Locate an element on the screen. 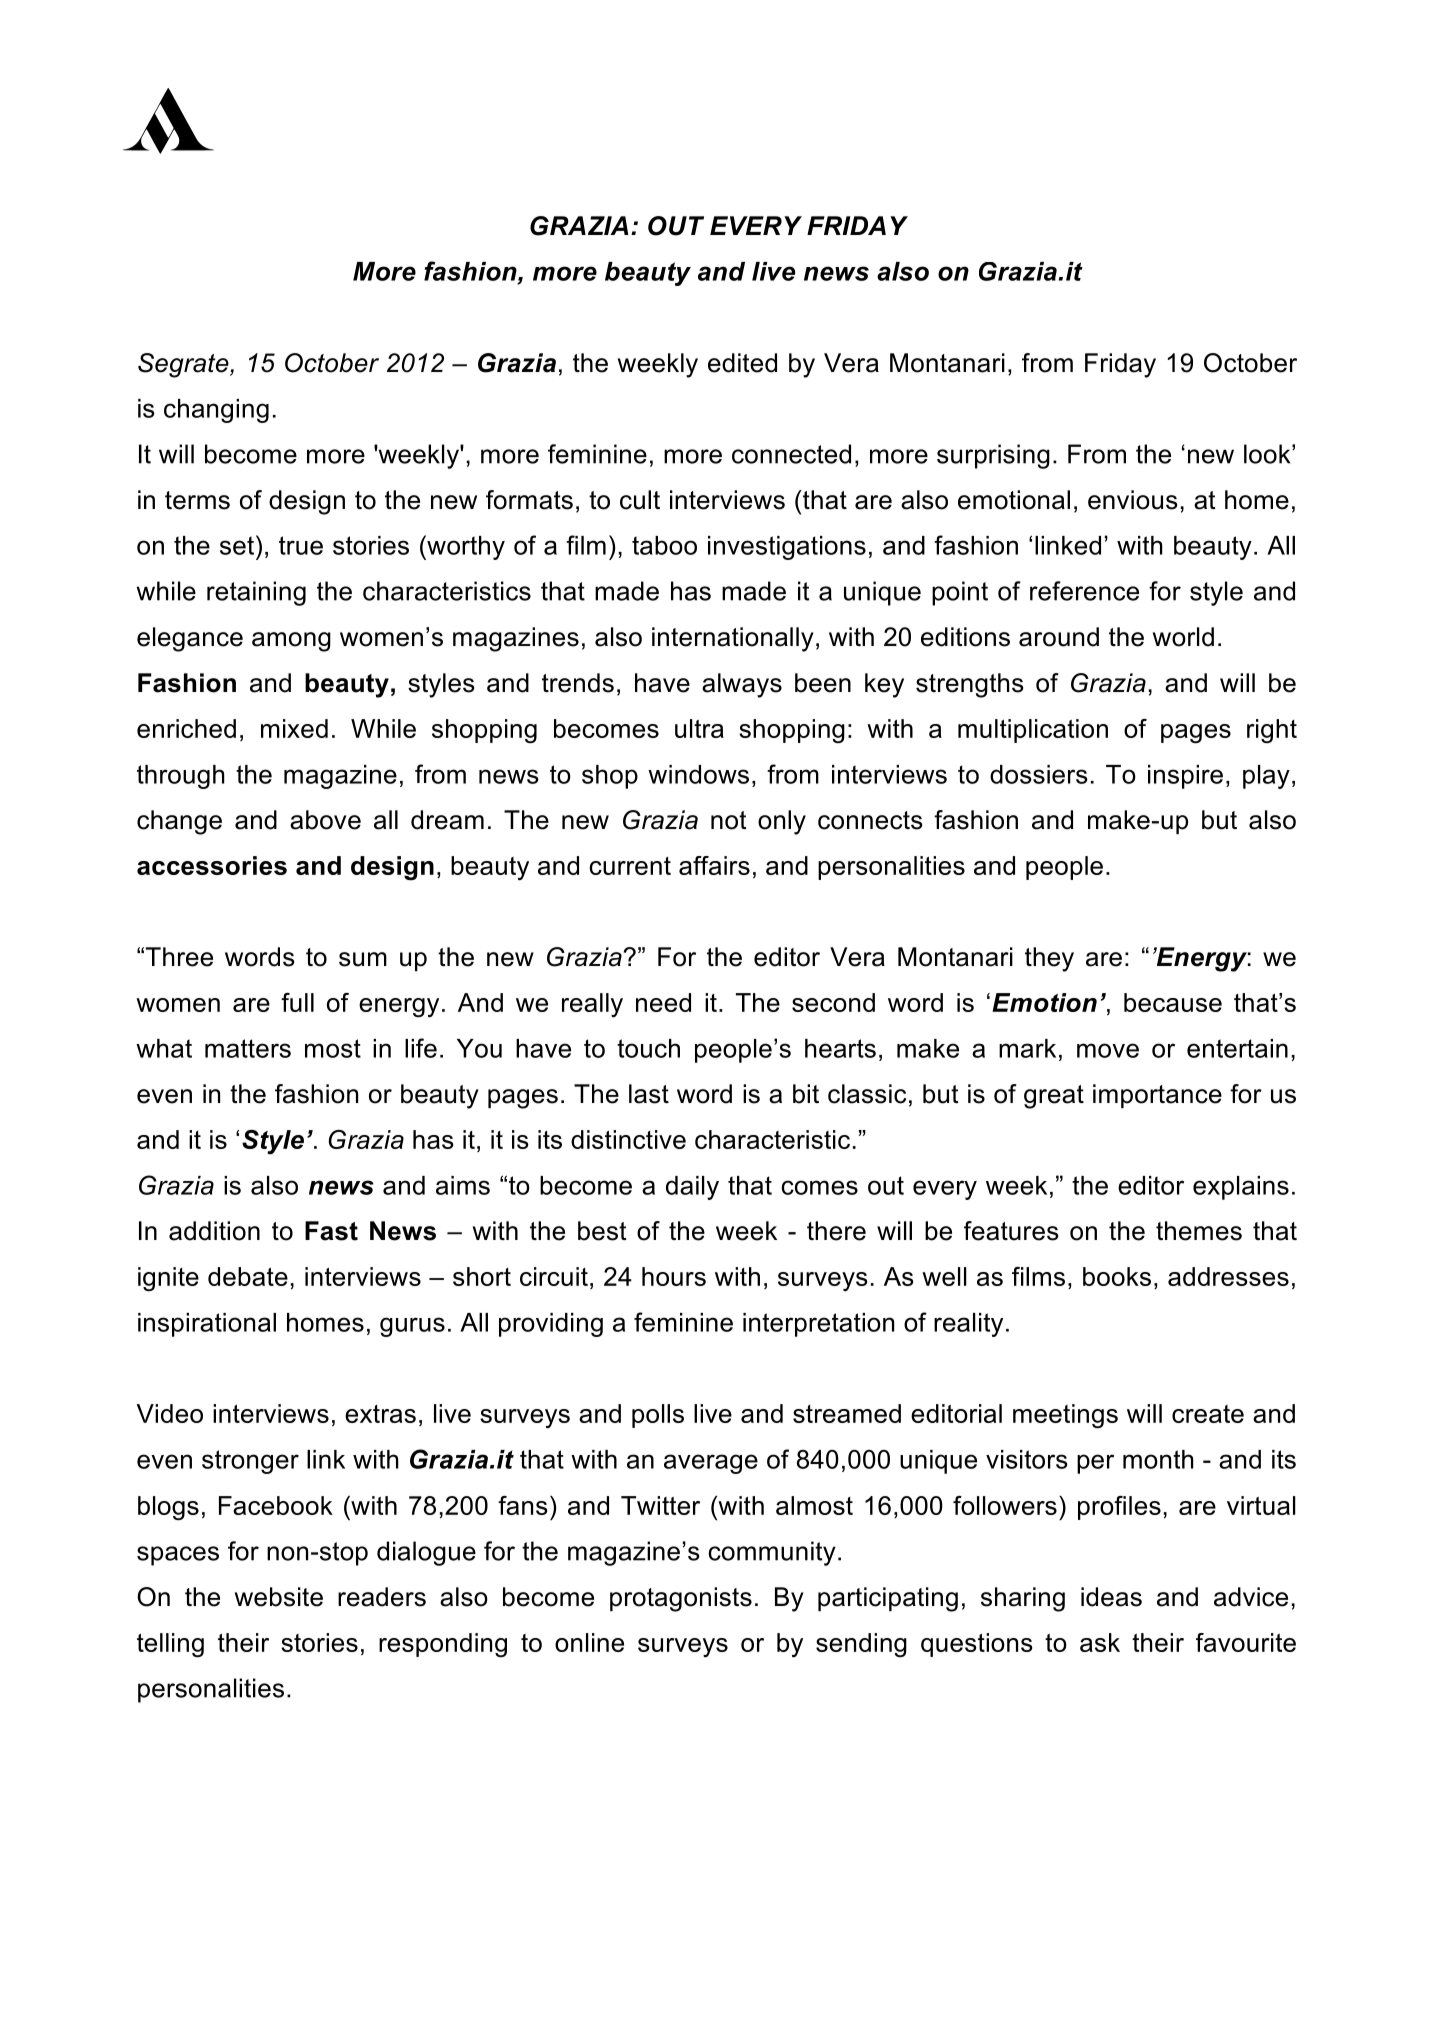 This screenshot has height=2028, width=1433. among is located at coordinates (291, 642).
